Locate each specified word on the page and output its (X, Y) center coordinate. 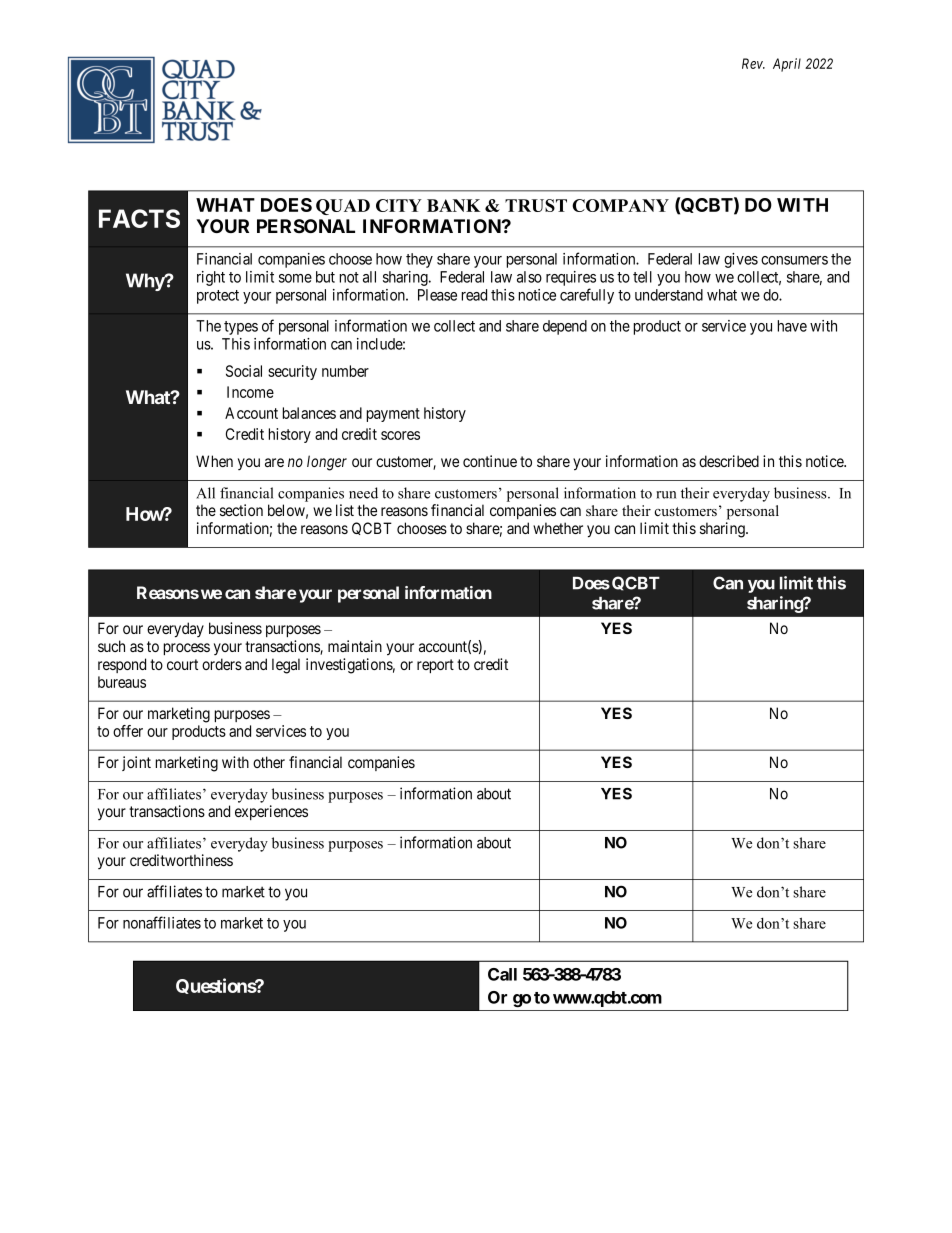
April (787, 65)
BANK (453, 205)
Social (244, 371)
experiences (271, 812)
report (435, 666)
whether (558, 528)
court (182, 664)
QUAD (343, 207)
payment (393, 415)
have (792, 326)
